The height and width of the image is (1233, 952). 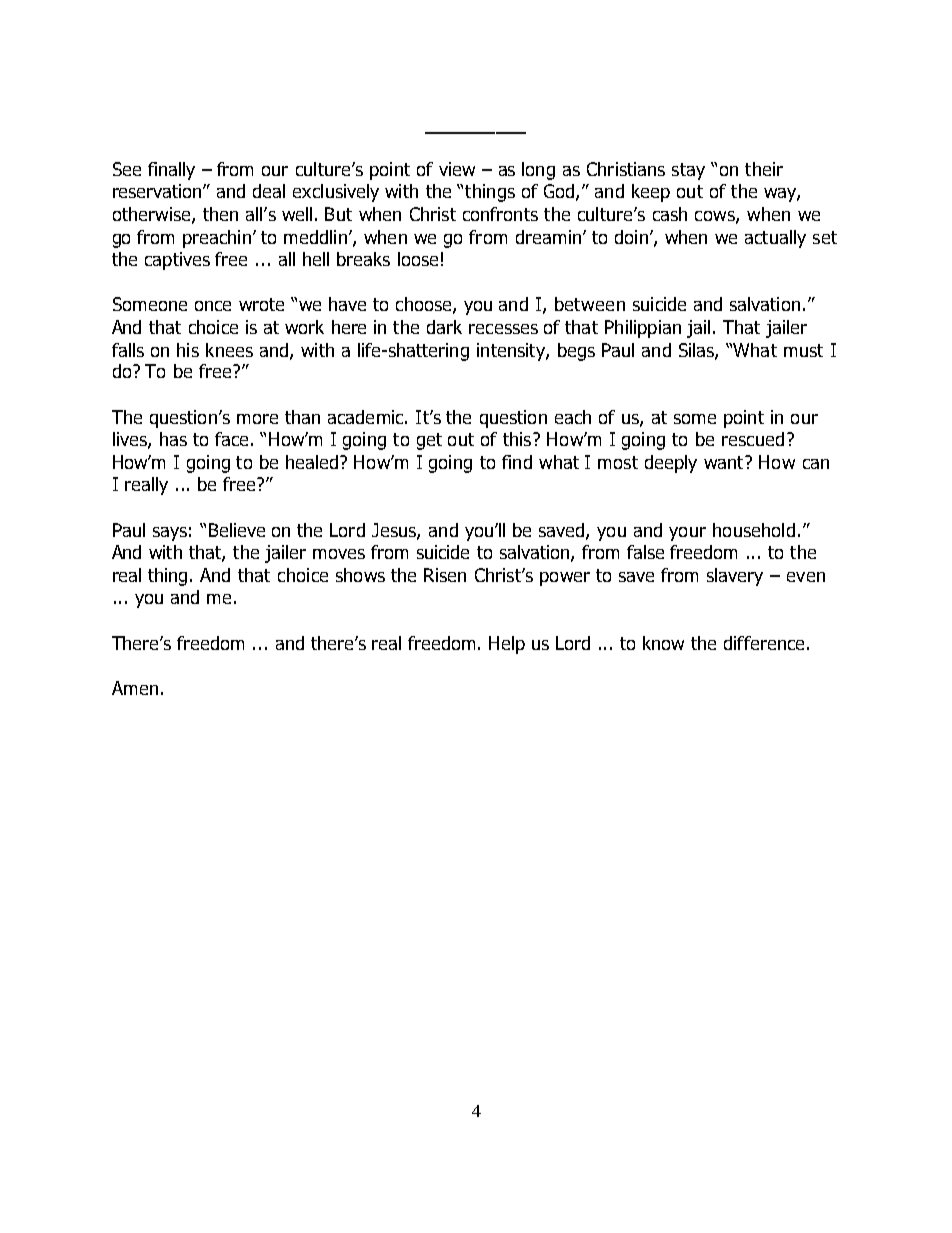 I want to click on Amen, so click(x=135, y=688).
